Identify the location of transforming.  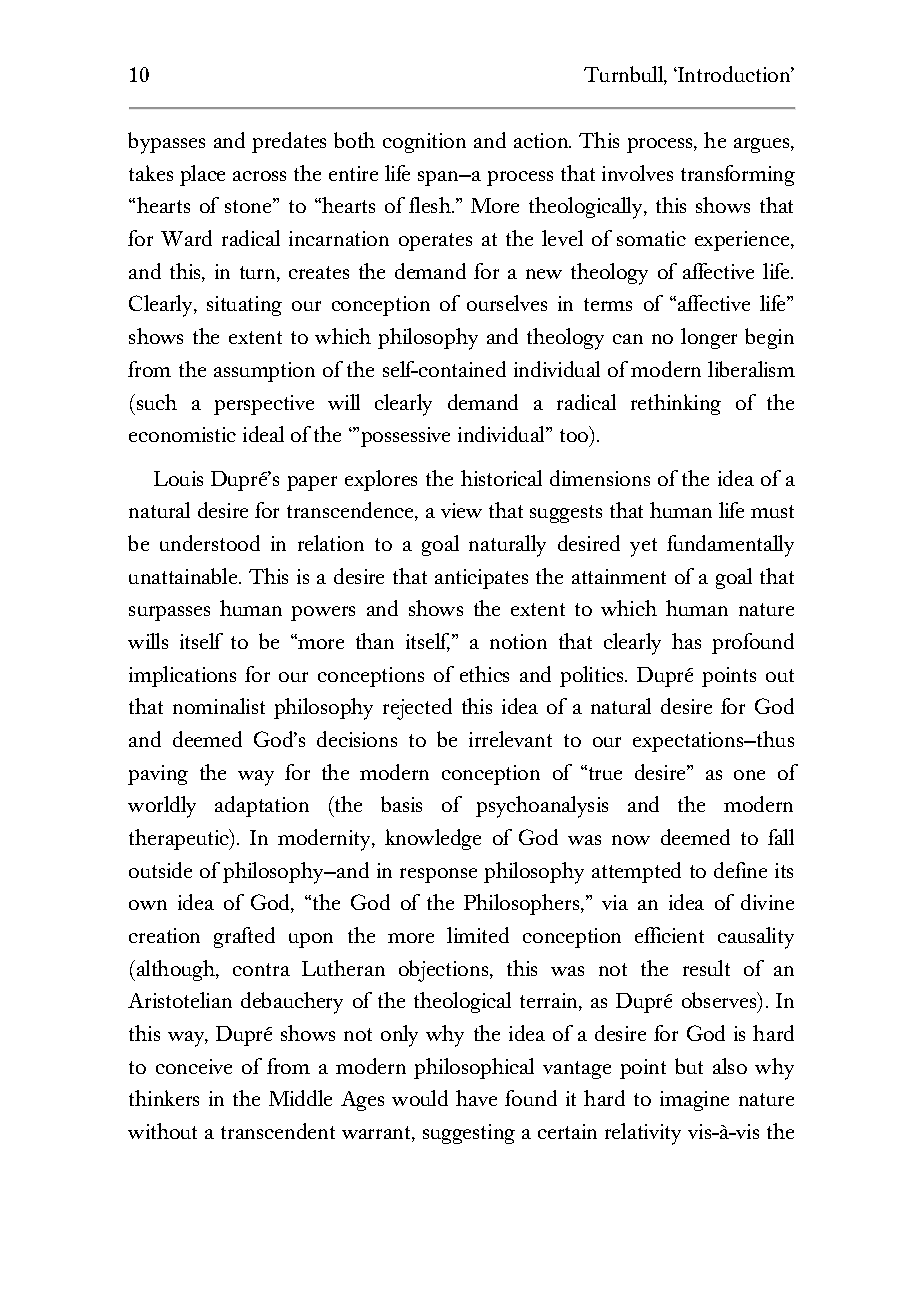
(738, 175).
